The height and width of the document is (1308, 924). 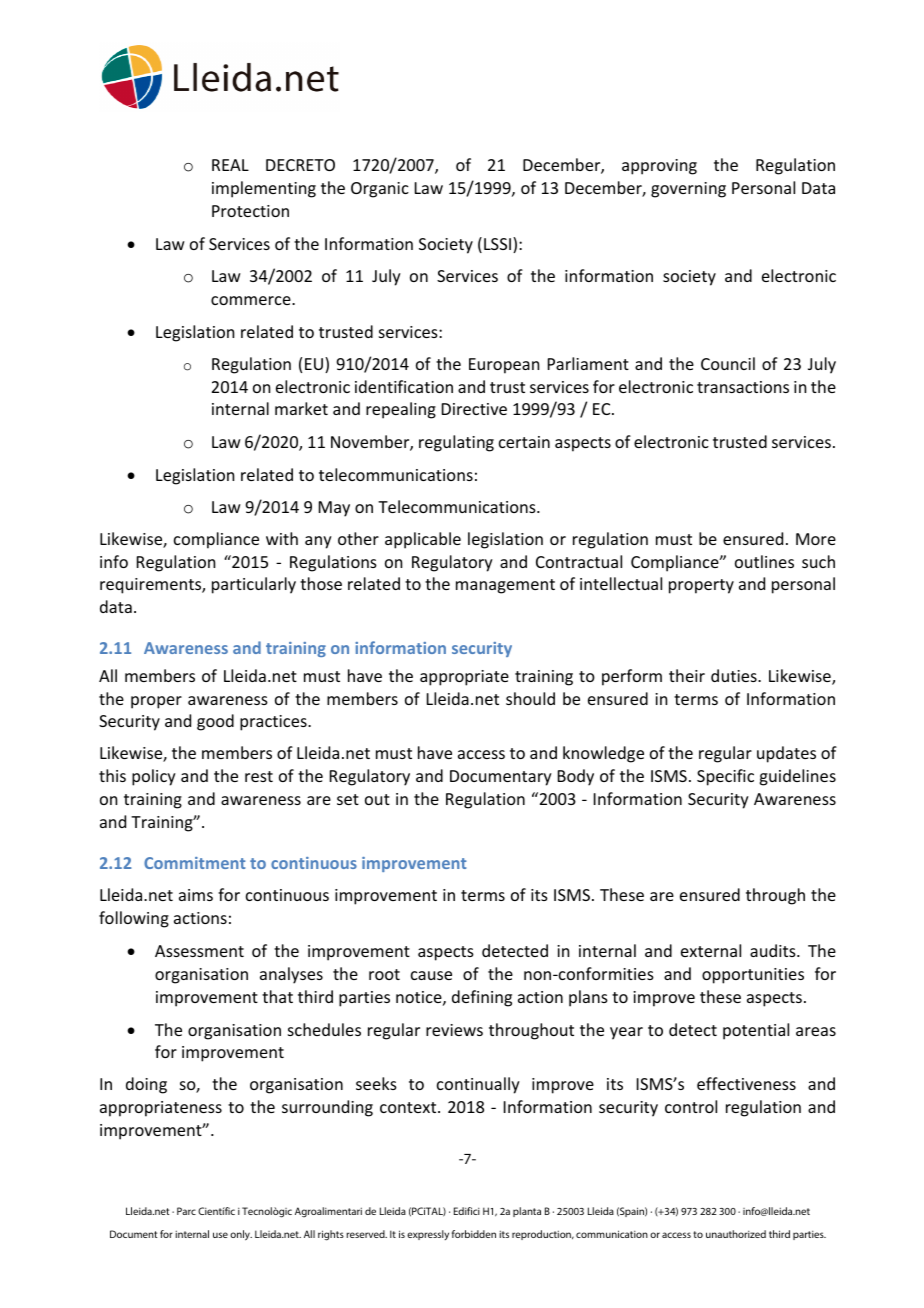 What do you see at coordinates (576, 777) in the document?
I see `Body` at bounding box center [576, 777].
